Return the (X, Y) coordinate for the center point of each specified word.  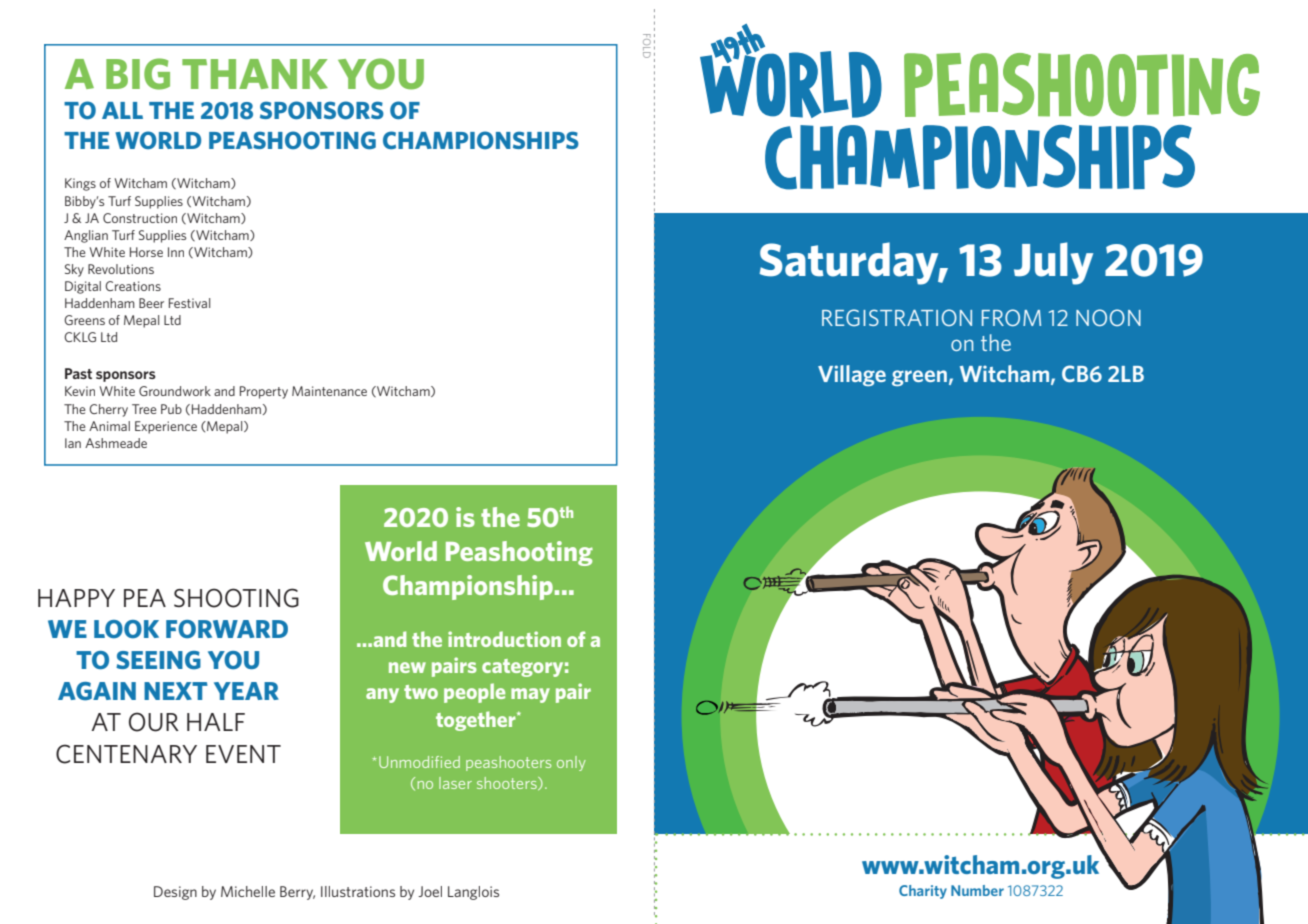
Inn (176, 252)
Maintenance (329, 391)
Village (852, 375)
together (477, 721)
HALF (216, 722)
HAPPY (76, 598)
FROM (1011, 317)
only (571, 763)
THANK (255, 74)
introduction (504, 639)
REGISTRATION (897, 317)
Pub (171, 409)
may (530, 695)
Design (175, 893)
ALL (122, 110)
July (1053, 263)
